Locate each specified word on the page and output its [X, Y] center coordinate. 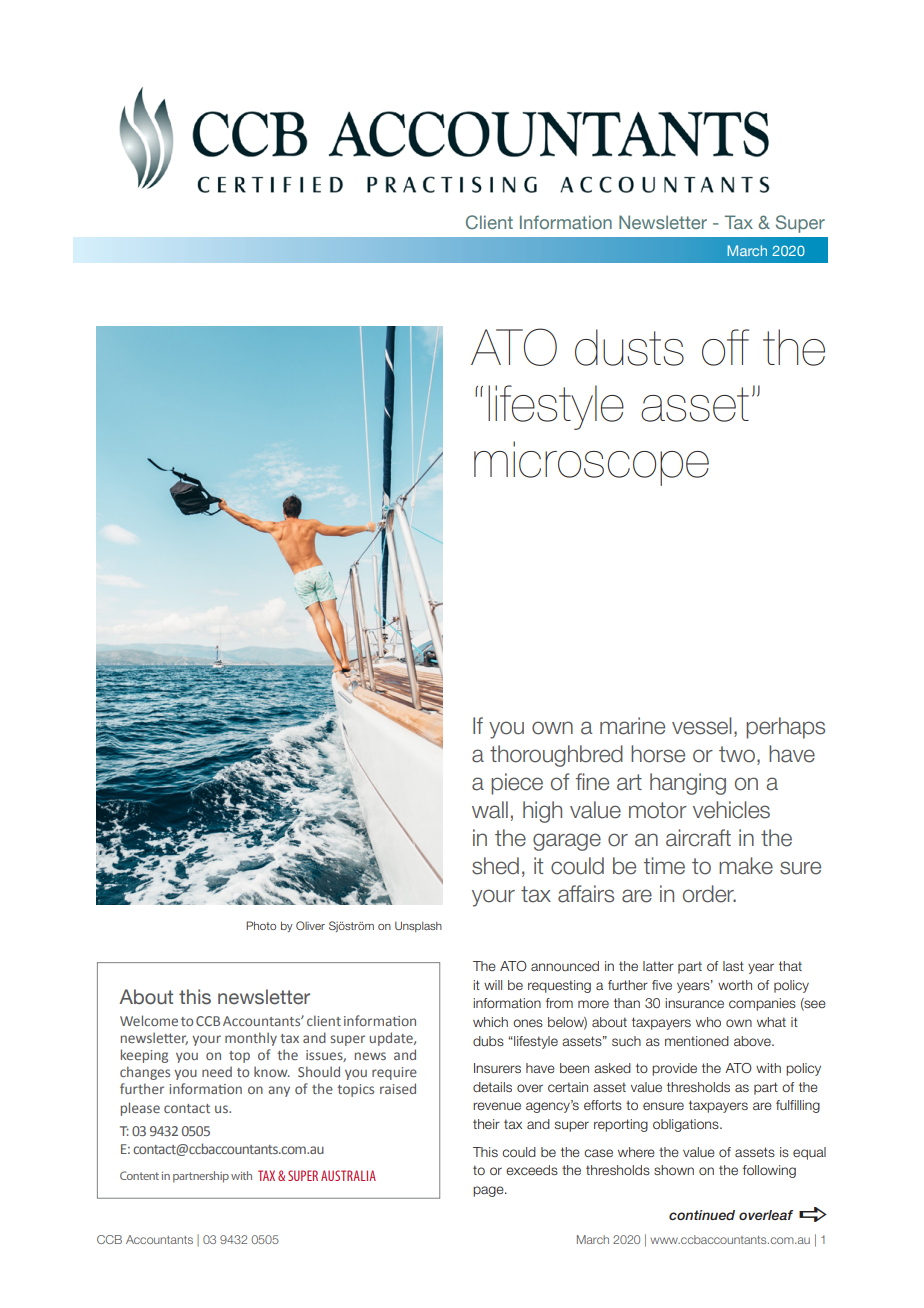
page [489, 1191]
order [709, 894]
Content [139, 1175]
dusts [629, 347]
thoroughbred [556, 756]
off [725, 347]
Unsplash [418, 926]
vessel [702, 726]
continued [702, 1215]
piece [517, 784]
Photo [261, 925]
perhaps [785, 728]
